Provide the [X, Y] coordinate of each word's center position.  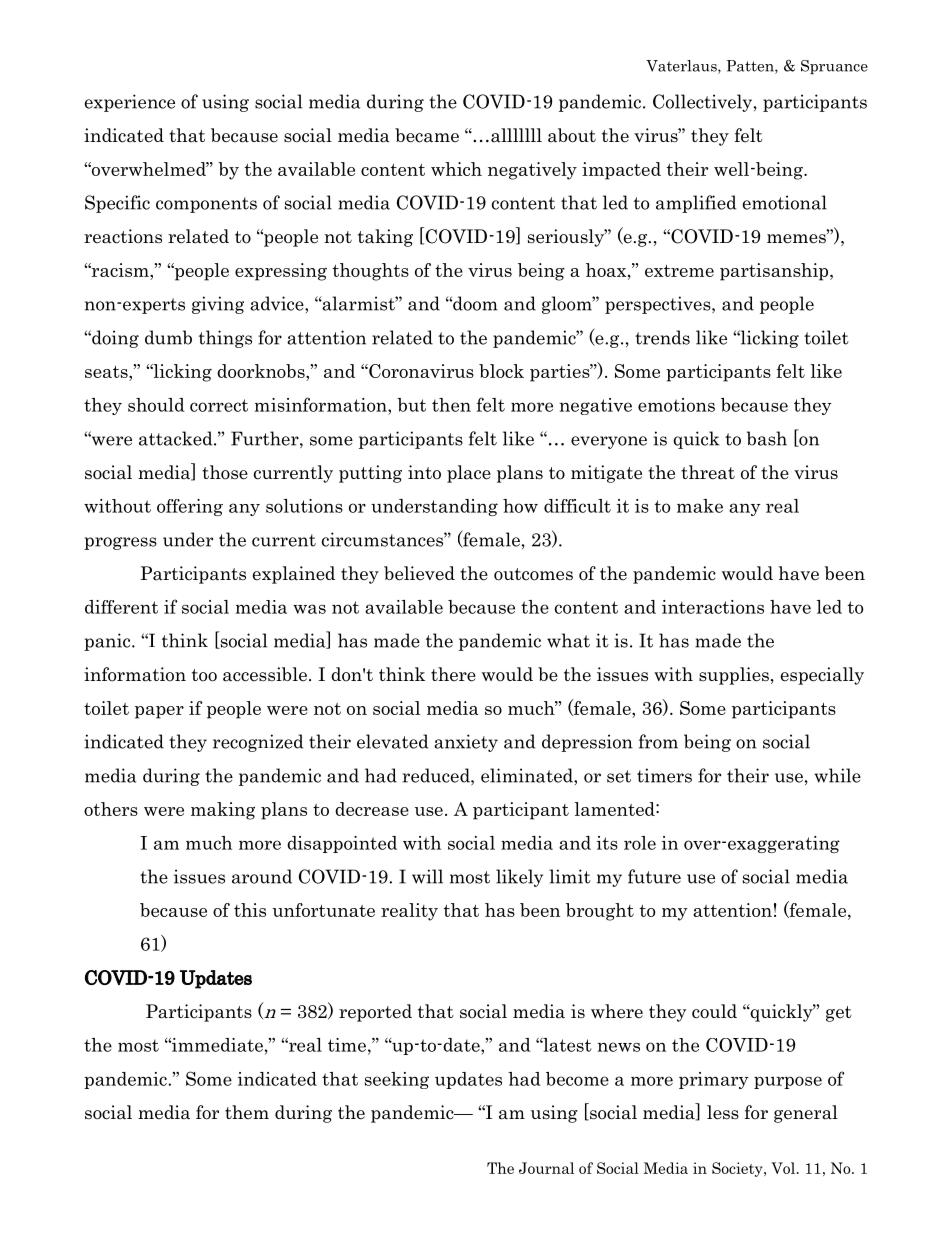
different [121, 607]
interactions [713, 607]
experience [130, 103]
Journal [546, 1168]
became [427, 135]
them [247, 1112]
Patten [751, 67]
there [453, 674]
